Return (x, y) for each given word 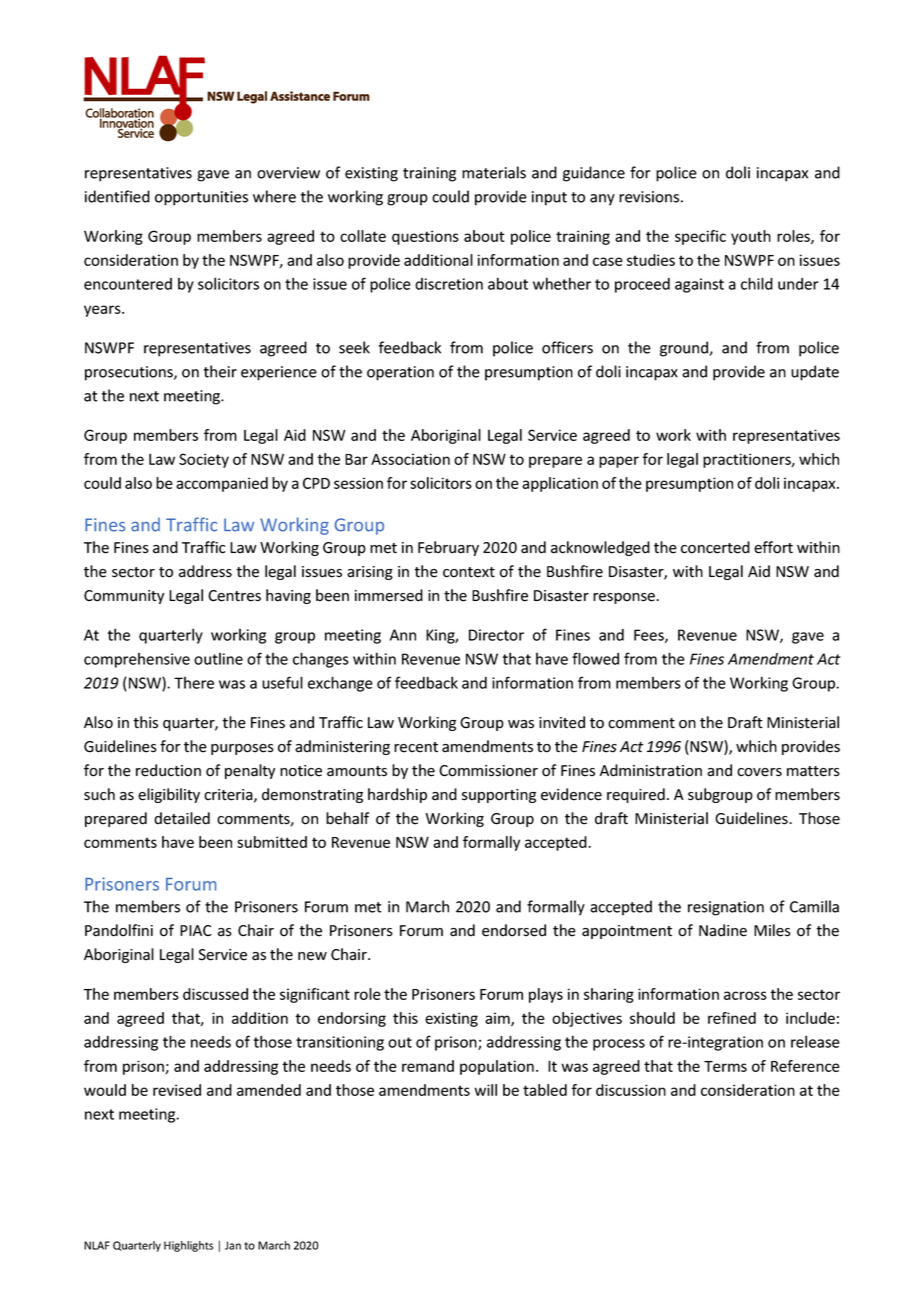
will (485, 1090)
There (194, 683)
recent (416, 747)
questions (425, 237)
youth (751, 237)
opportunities (201, 198)
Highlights (188, 1246)
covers (759, 772)
